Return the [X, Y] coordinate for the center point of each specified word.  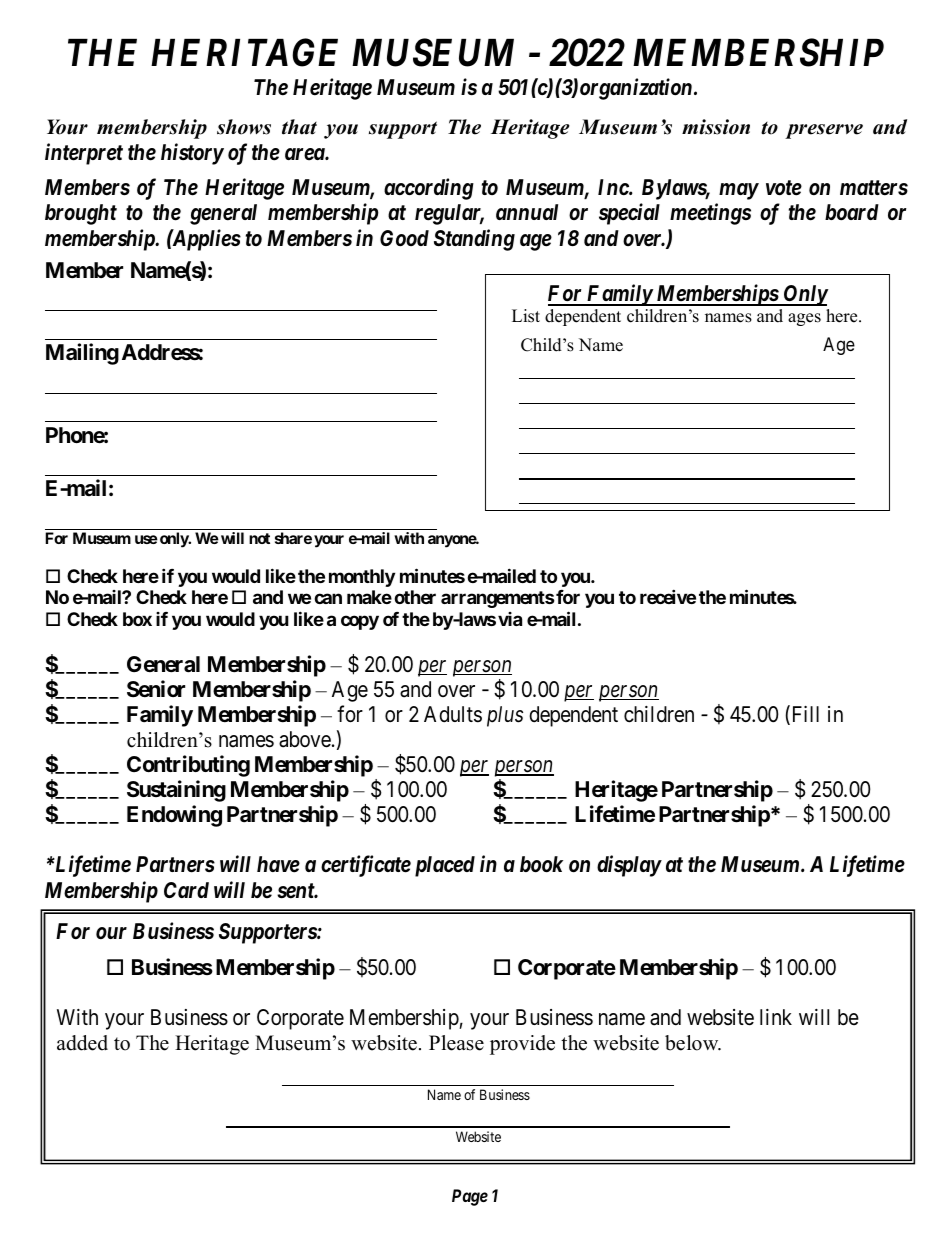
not [259, 538]
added [82, 1043]
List [526, 316]
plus [505, 716]
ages [804, 319]
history [192, 154]
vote [784, 188]
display [629, 866]
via [510, 619]
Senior [156, 689]
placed [445, 866]
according [429, 189]
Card [186, 890]
